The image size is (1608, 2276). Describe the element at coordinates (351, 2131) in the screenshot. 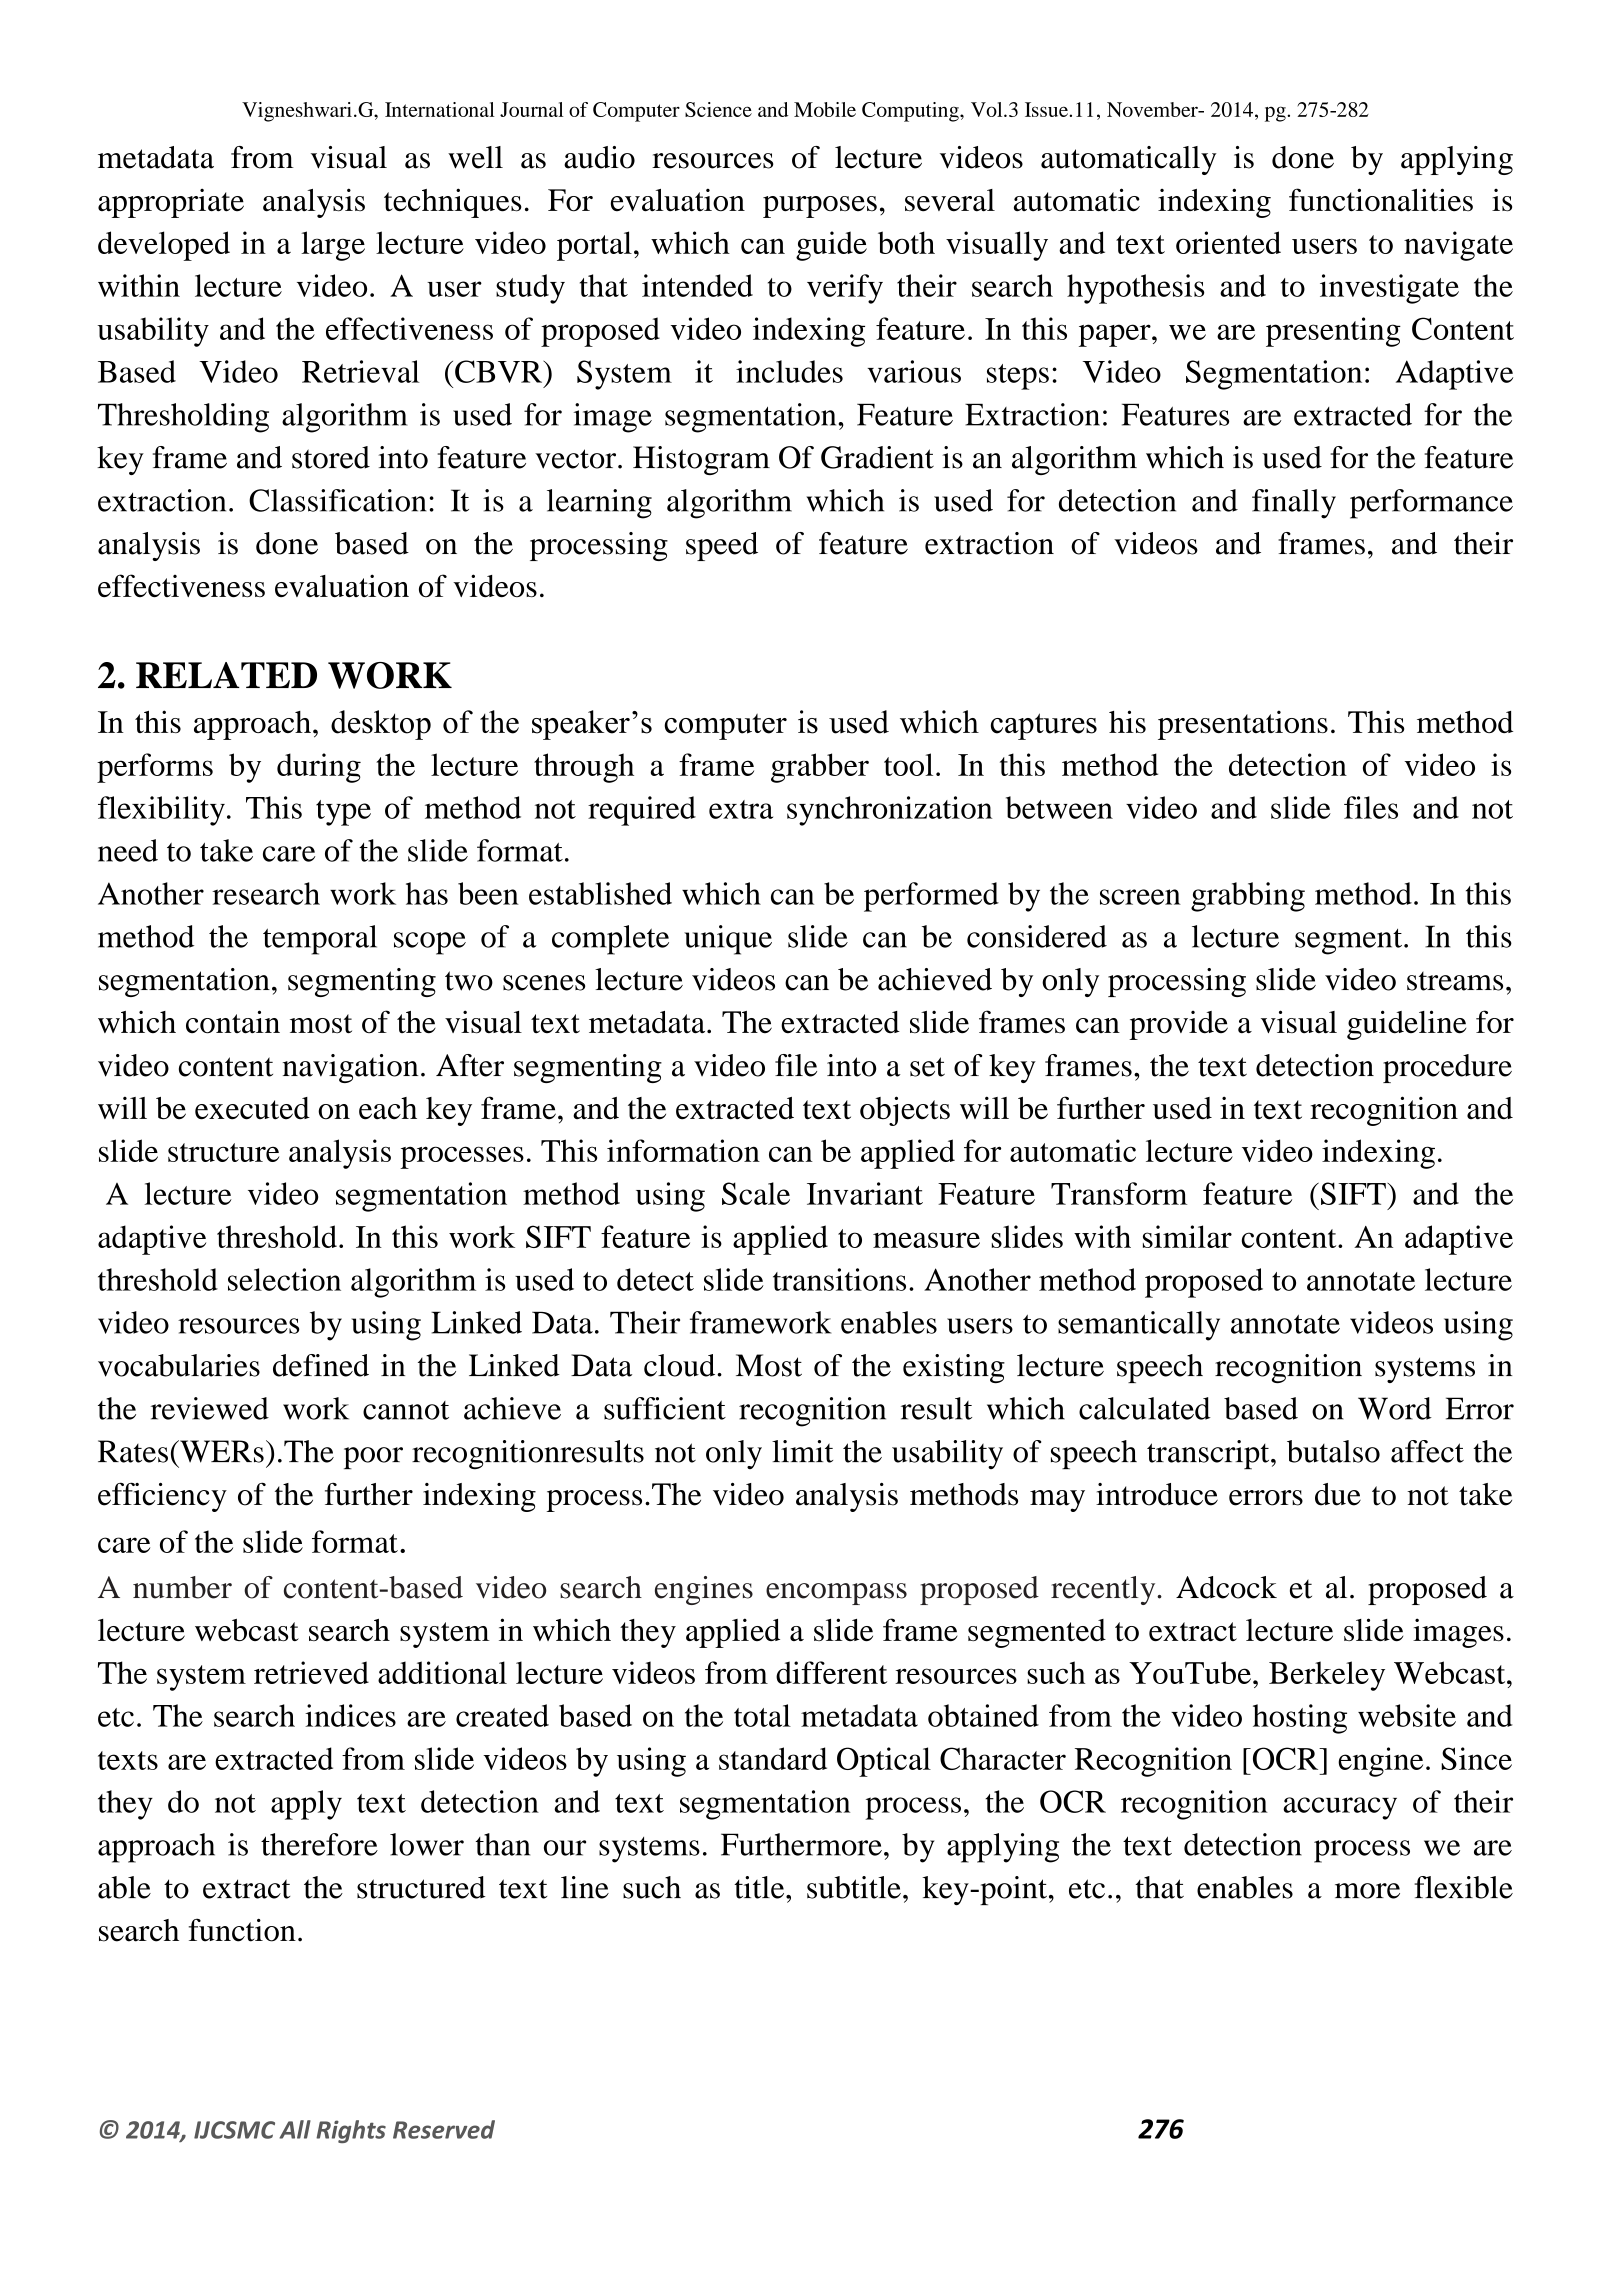

I see `Rights` at that location.
